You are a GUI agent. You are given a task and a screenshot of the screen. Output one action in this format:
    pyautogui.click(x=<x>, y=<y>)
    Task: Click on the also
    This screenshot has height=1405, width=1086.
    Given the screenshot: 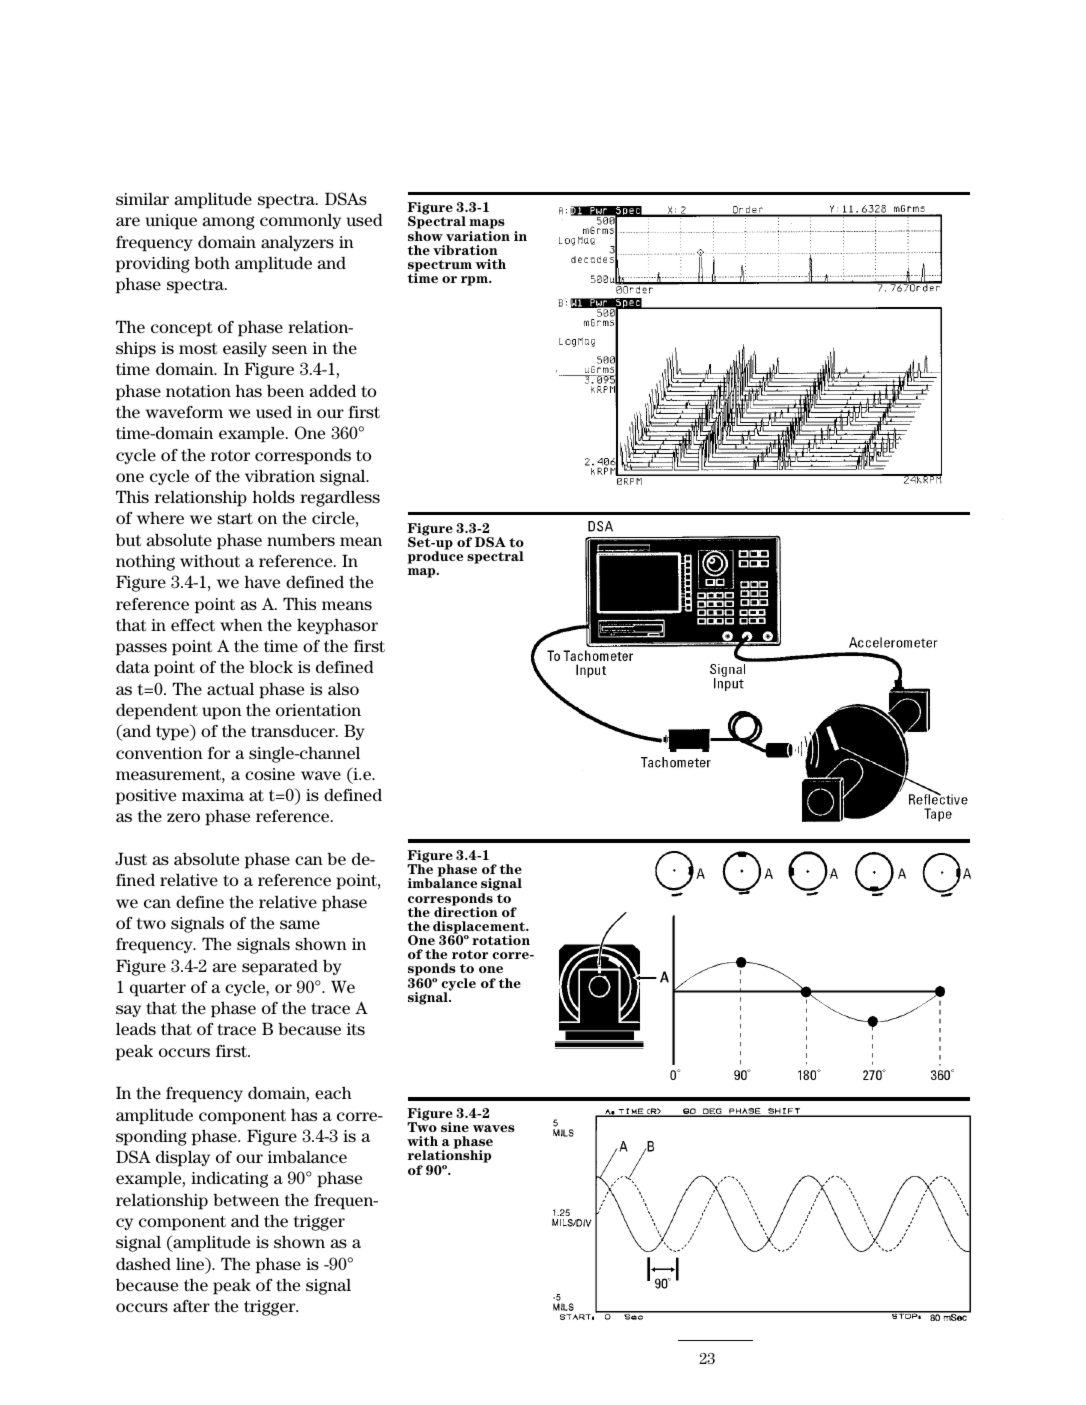 What is the action you would take?
    pyautogui.click(x=343, y=689)
